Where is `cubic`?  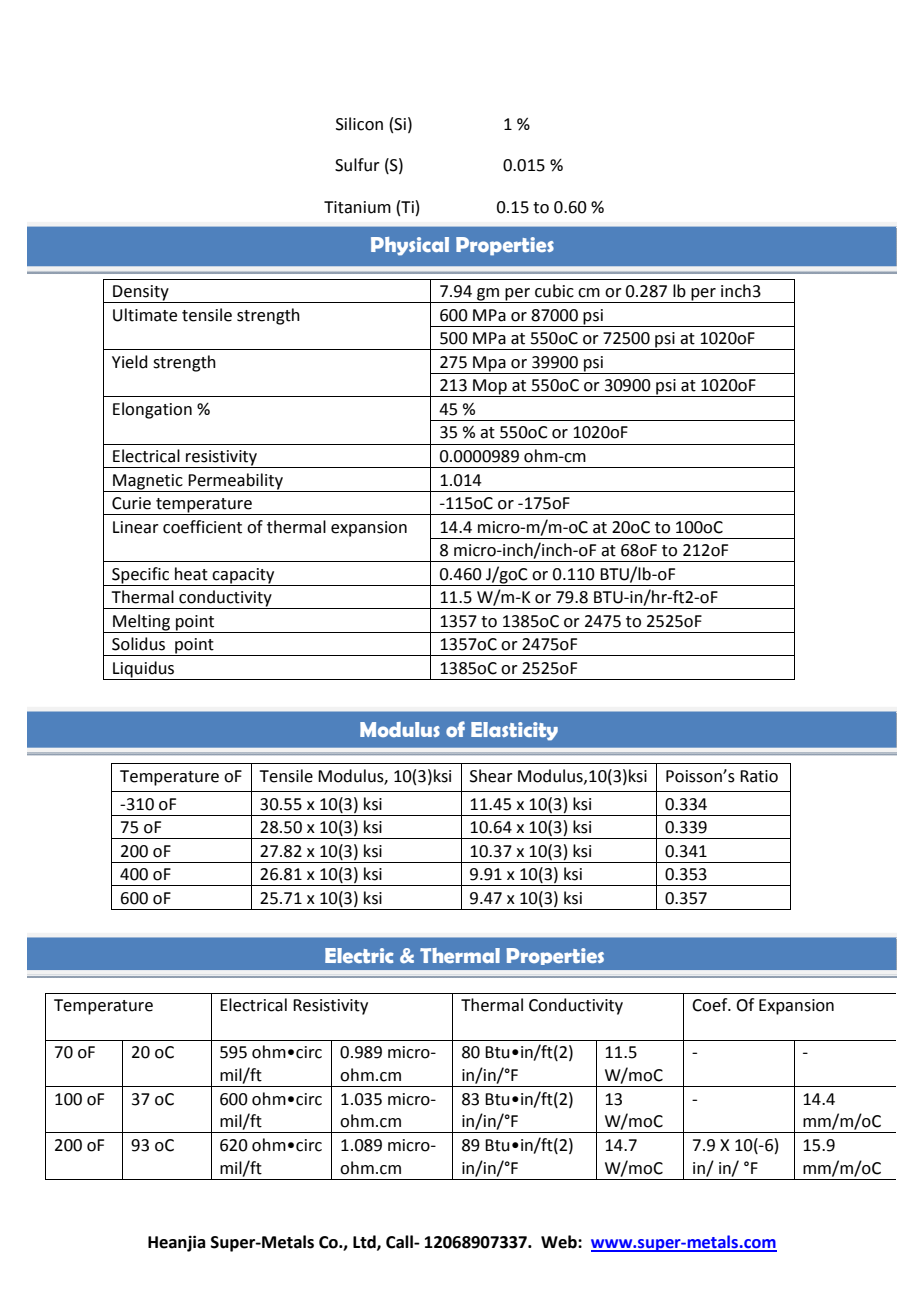
cubic is located at coordinates (554, 291).
